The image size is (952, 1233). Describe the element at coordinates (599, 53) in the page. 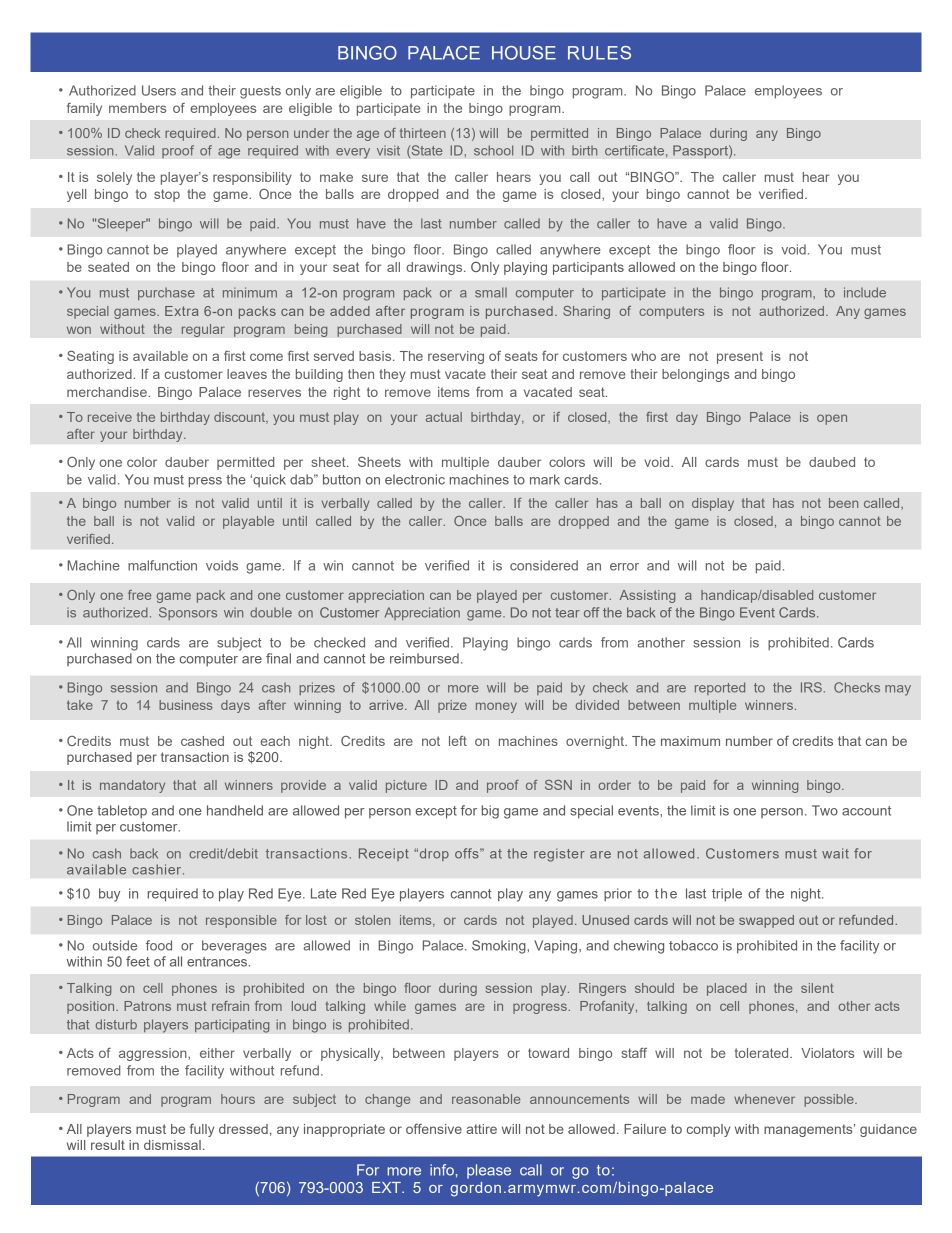

I see `RULES` at that location.
